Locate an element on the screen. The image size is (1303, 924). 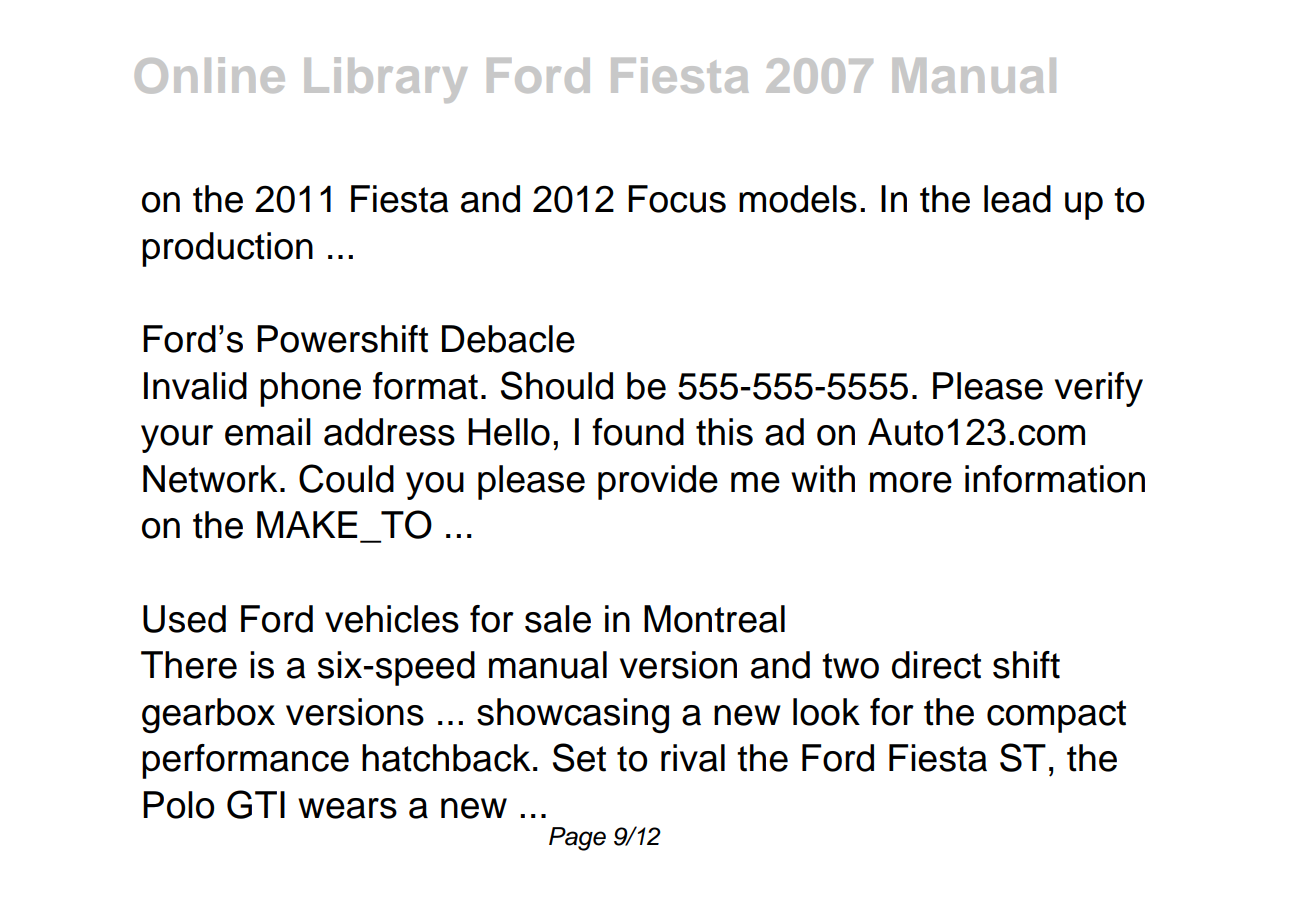
Montreal is located at coordinates (714, 619).
